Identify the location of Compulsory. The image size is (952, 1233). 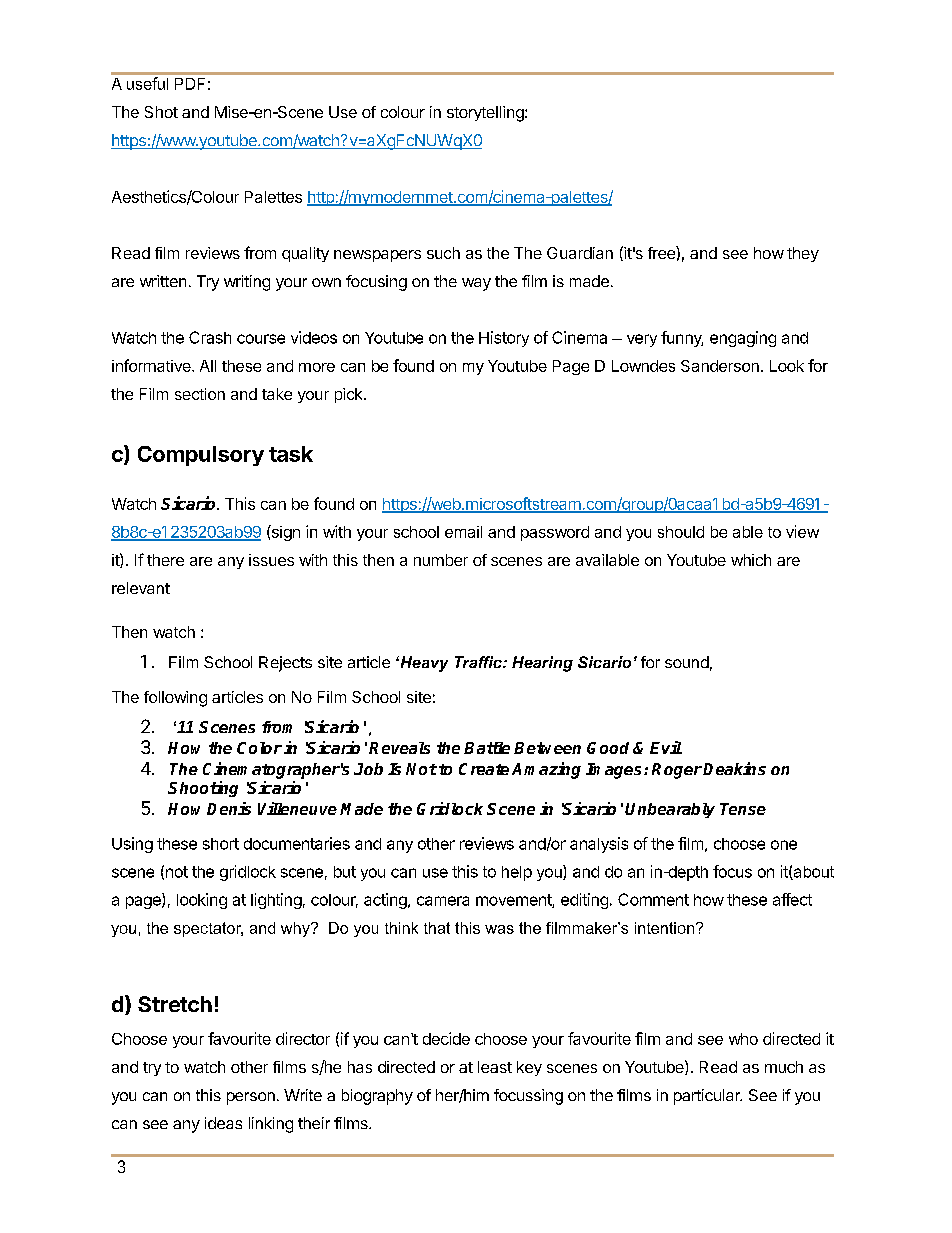
(201, 456).
